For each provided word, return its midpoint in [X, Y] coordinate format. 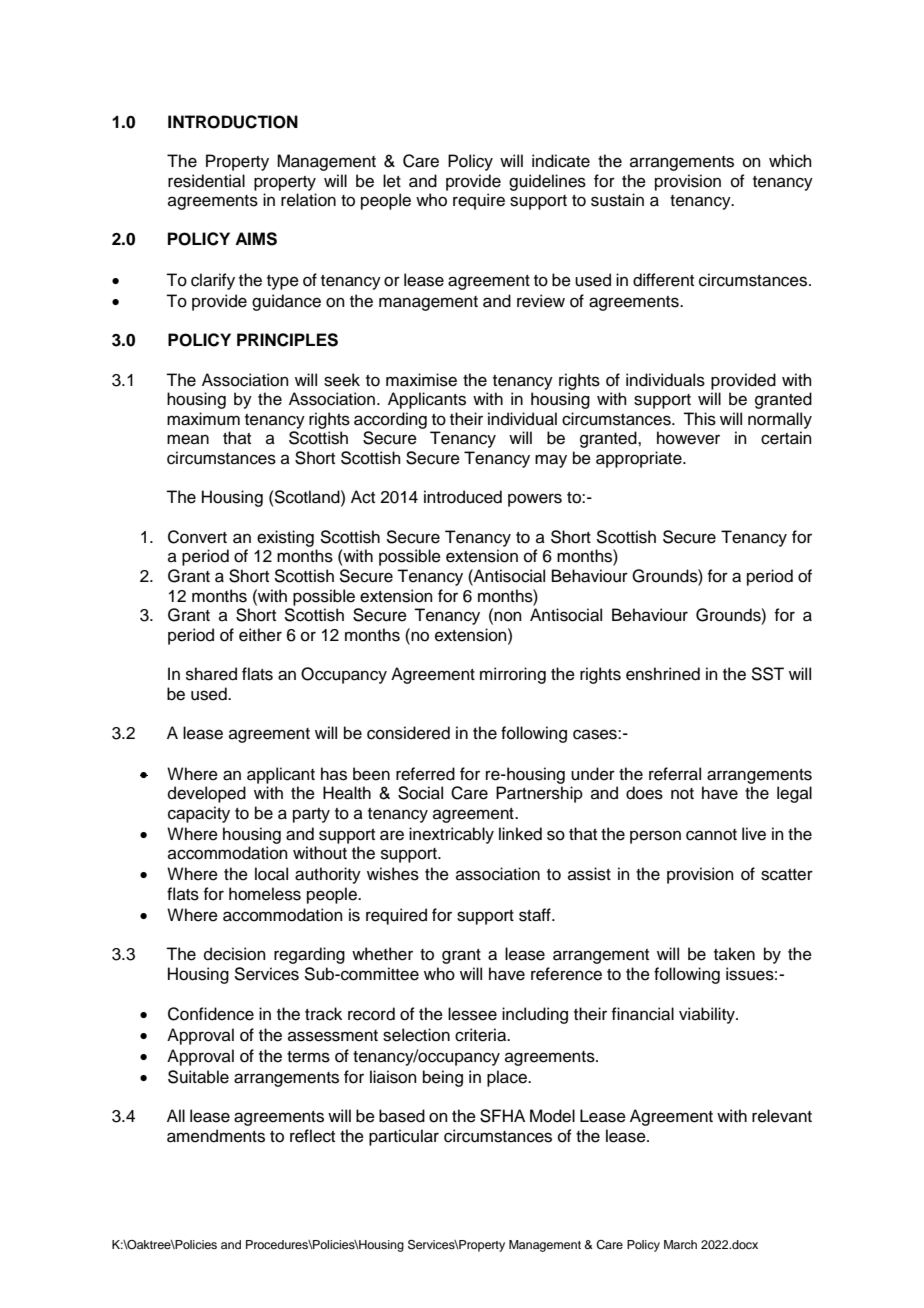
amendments [216, 1136]
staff [536, 915]
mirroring [513, 675]
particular [404, 1137]
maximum [203, 419]
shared [211, 674]
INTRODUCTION [233, 122]
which [790, 161]
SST [767, 674]
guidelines [547, 182]
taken [734, 954]
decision [235, 954]
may [551, 461]
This [699, 419]
